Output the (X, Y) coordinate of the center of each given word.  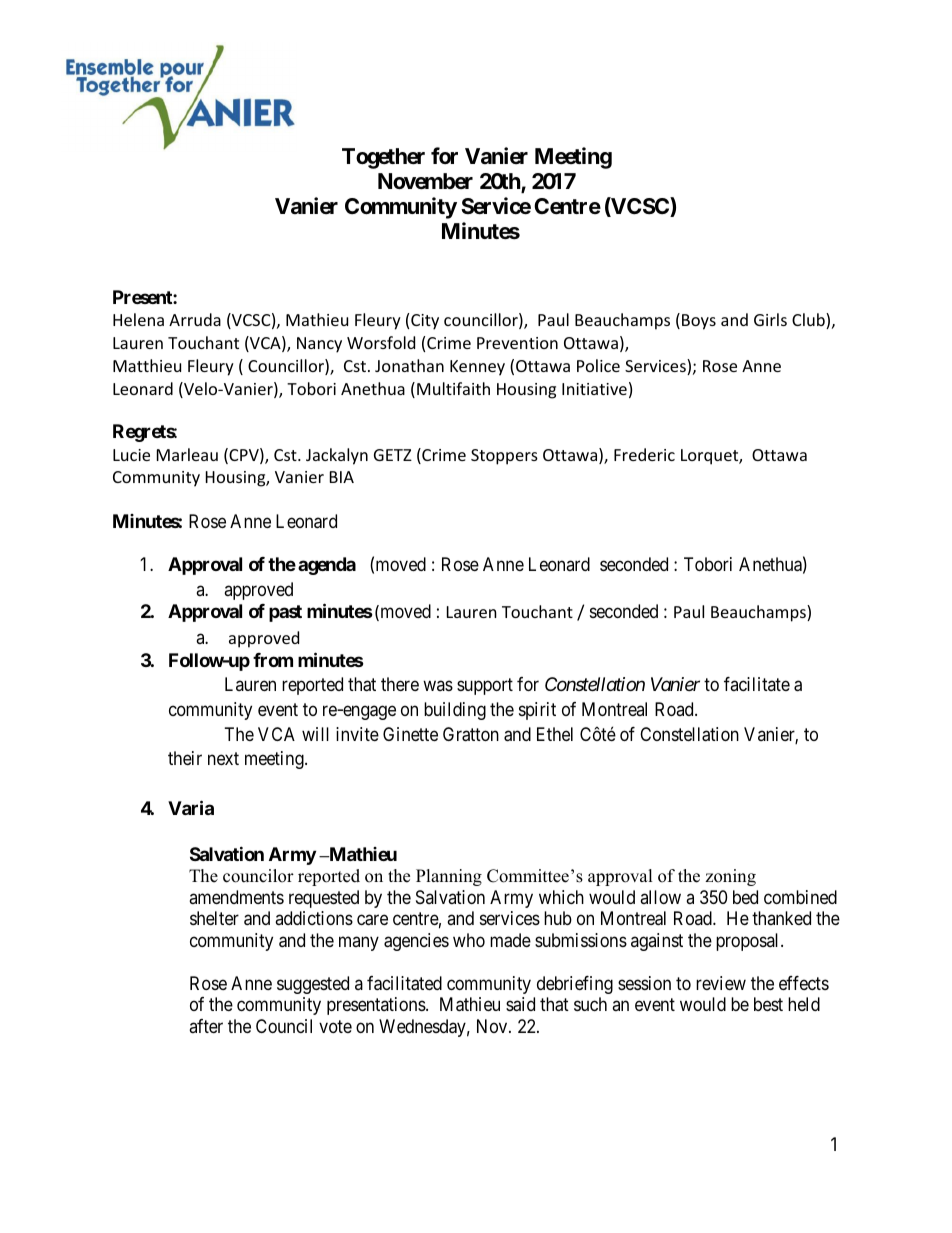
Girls (770, 319)
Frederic (644, 454)
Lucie (131, 455)
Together (383, 158)
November (425, 181)
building (455, 711)
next (223, 759)
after (206, 1026)
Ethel (555, 734)
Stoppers (504, 457)
